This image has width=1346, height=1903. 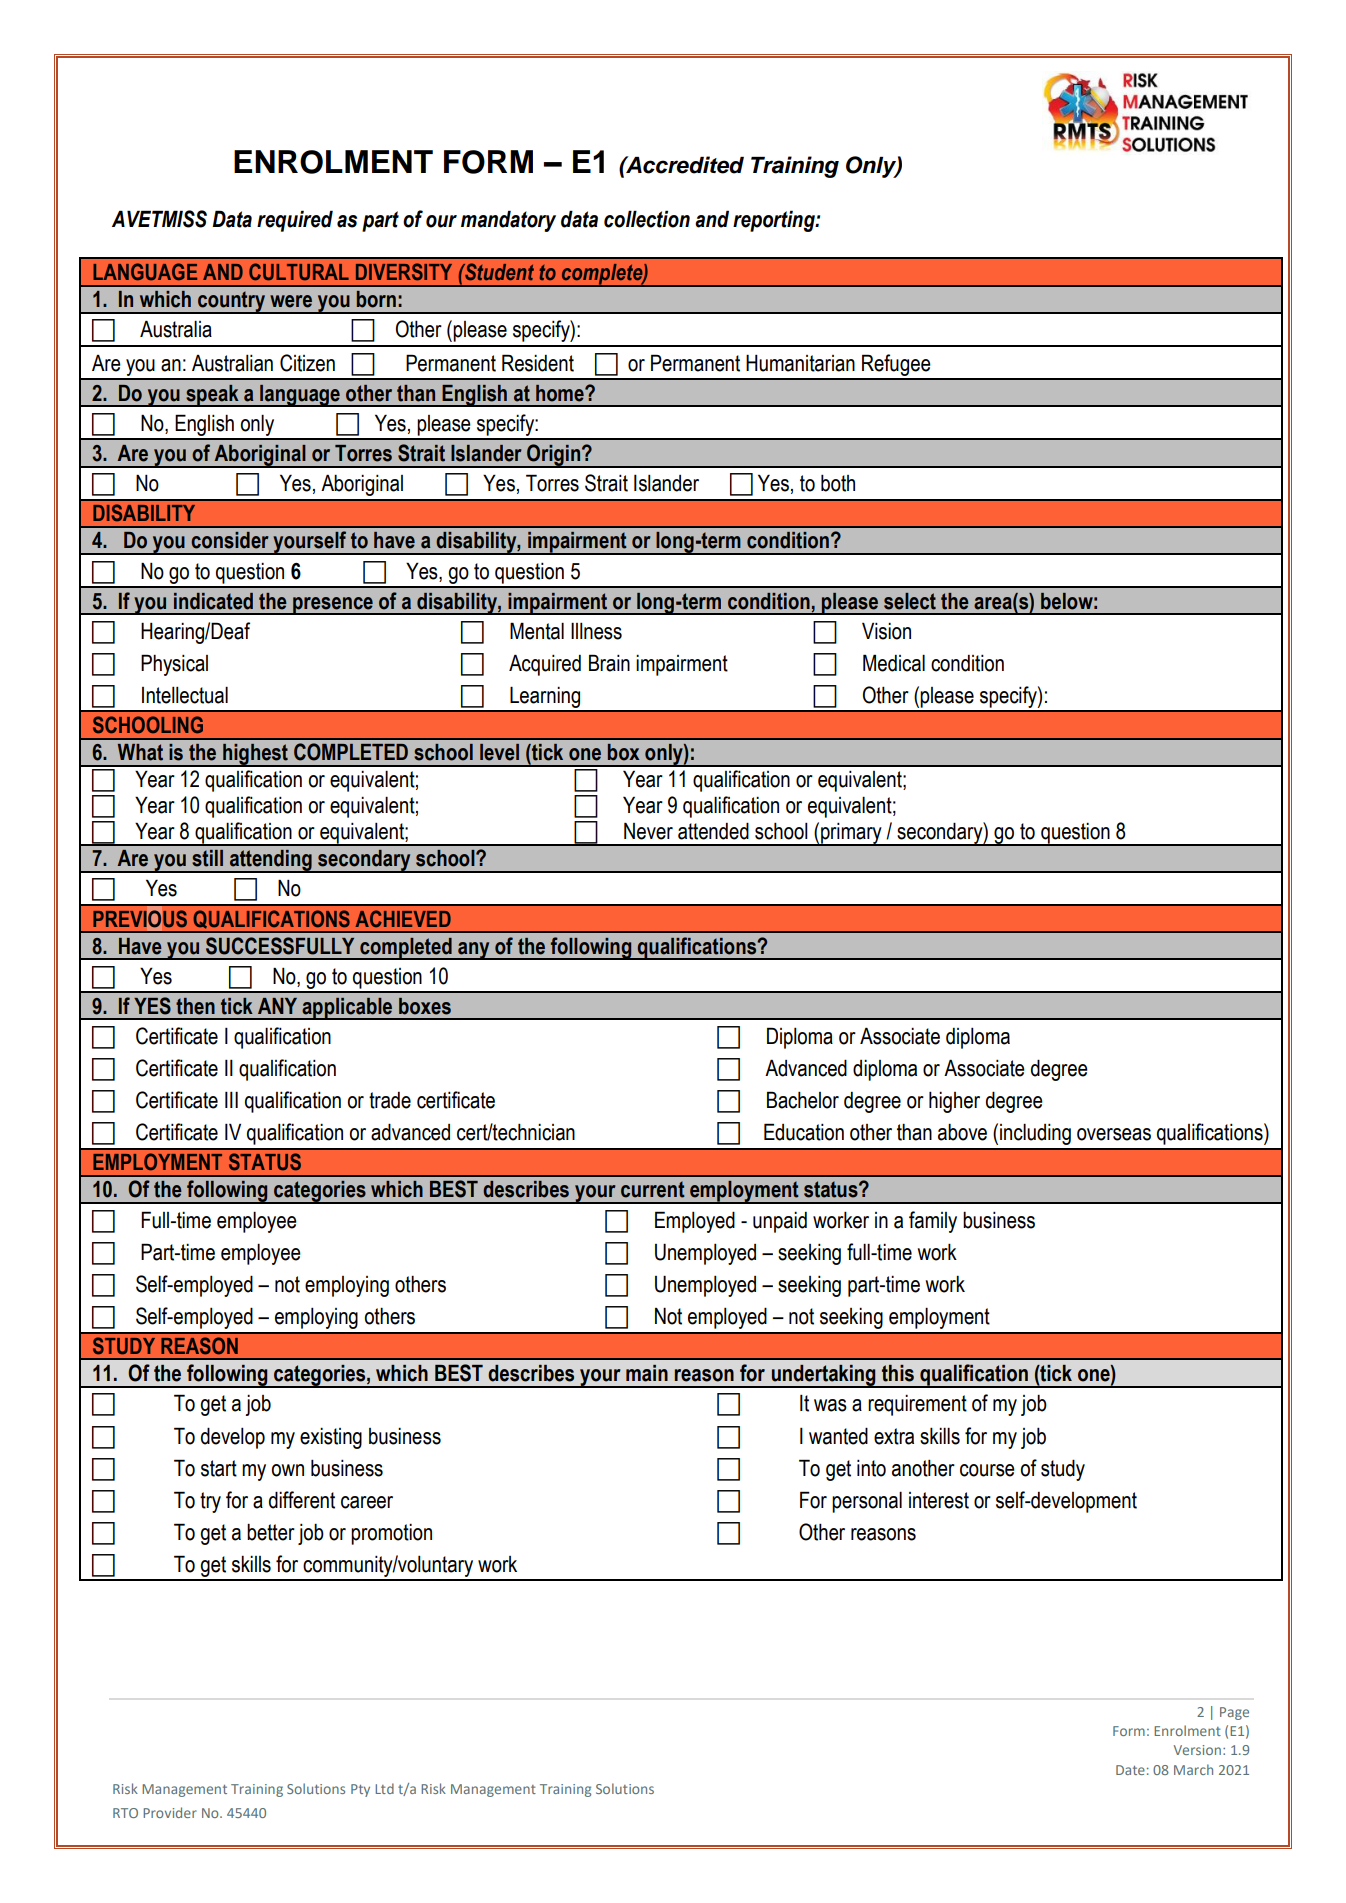 I want to click on course, so click(x=987, y=1470).
